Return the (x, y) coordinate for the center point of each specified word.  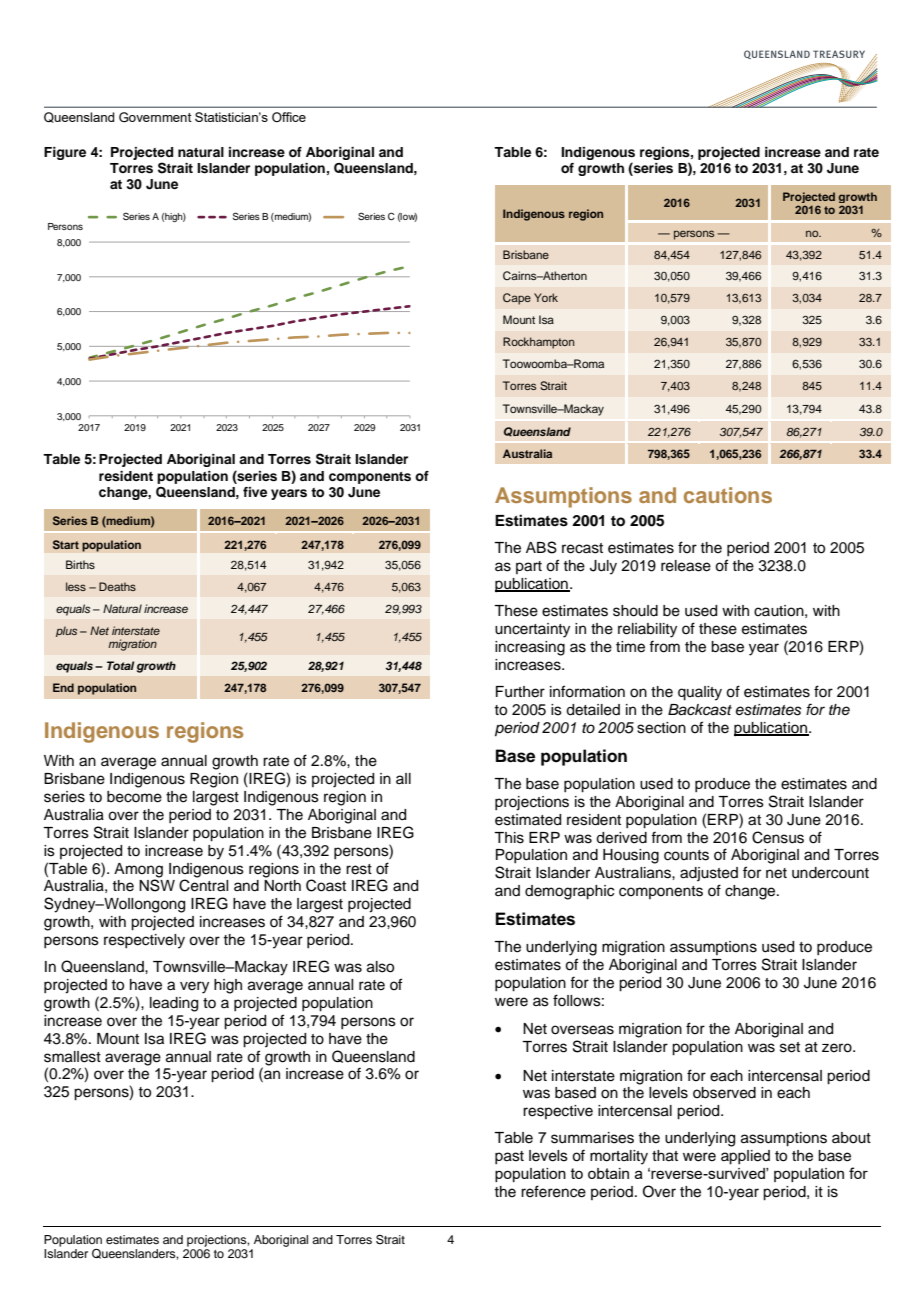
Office (289, 117)
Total (120, 665)
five (255, 492)
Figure (65, 153)
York (546, 297)
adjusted (709, 874)
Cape (517, 299)
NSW (157, 884)
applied (745, 1157)
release (686, 566)
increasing (530, 648)
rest (359, 869)
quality (700, 693)
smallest (72, 1057)
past (509, 1157)
